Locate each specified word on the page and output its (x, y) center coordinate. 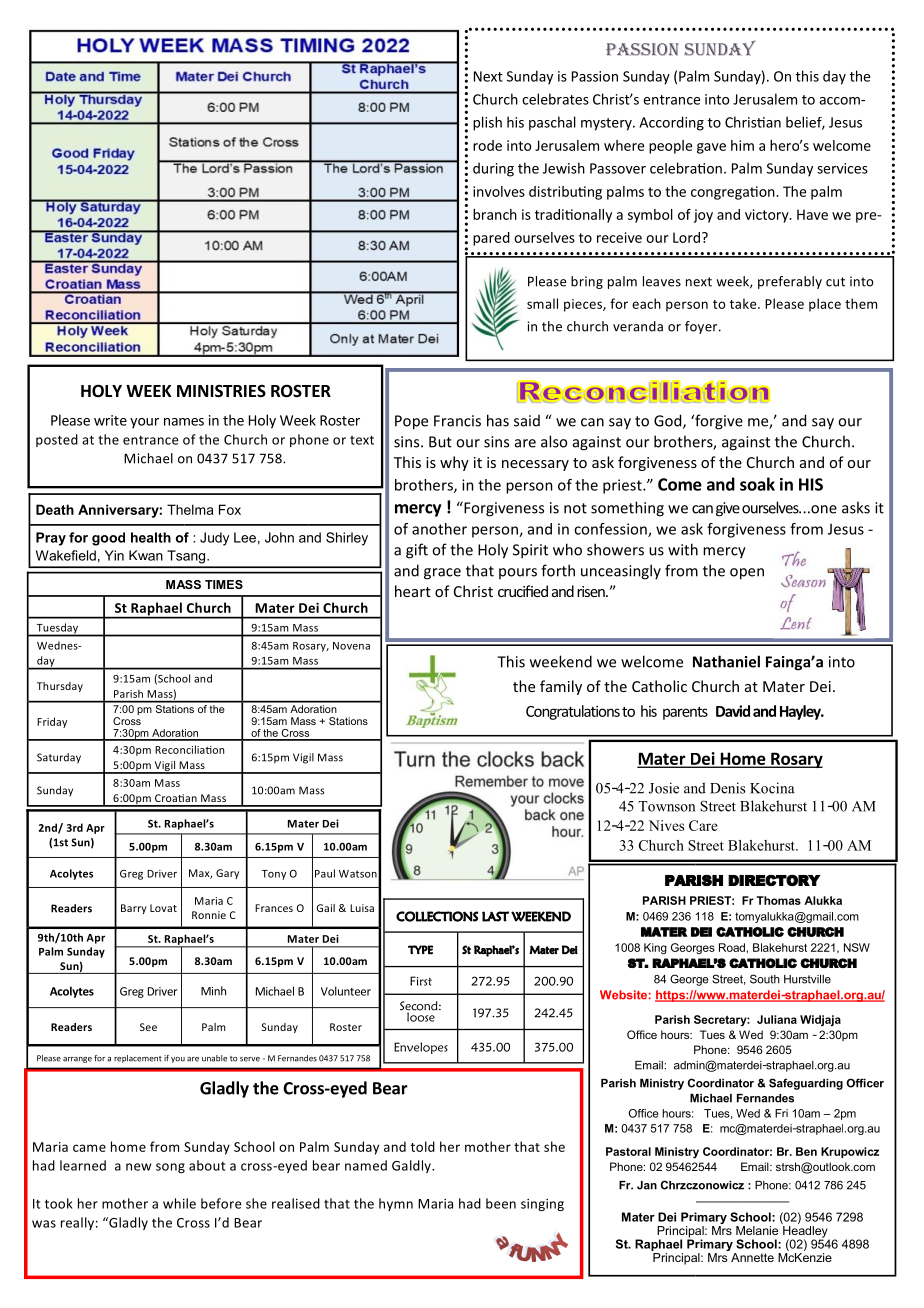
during (493, 169)
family (561, 687)
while (179, 1203)
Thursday (60, 687)
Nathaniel (726, 661)
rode (487, 145)
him (742, 145)
